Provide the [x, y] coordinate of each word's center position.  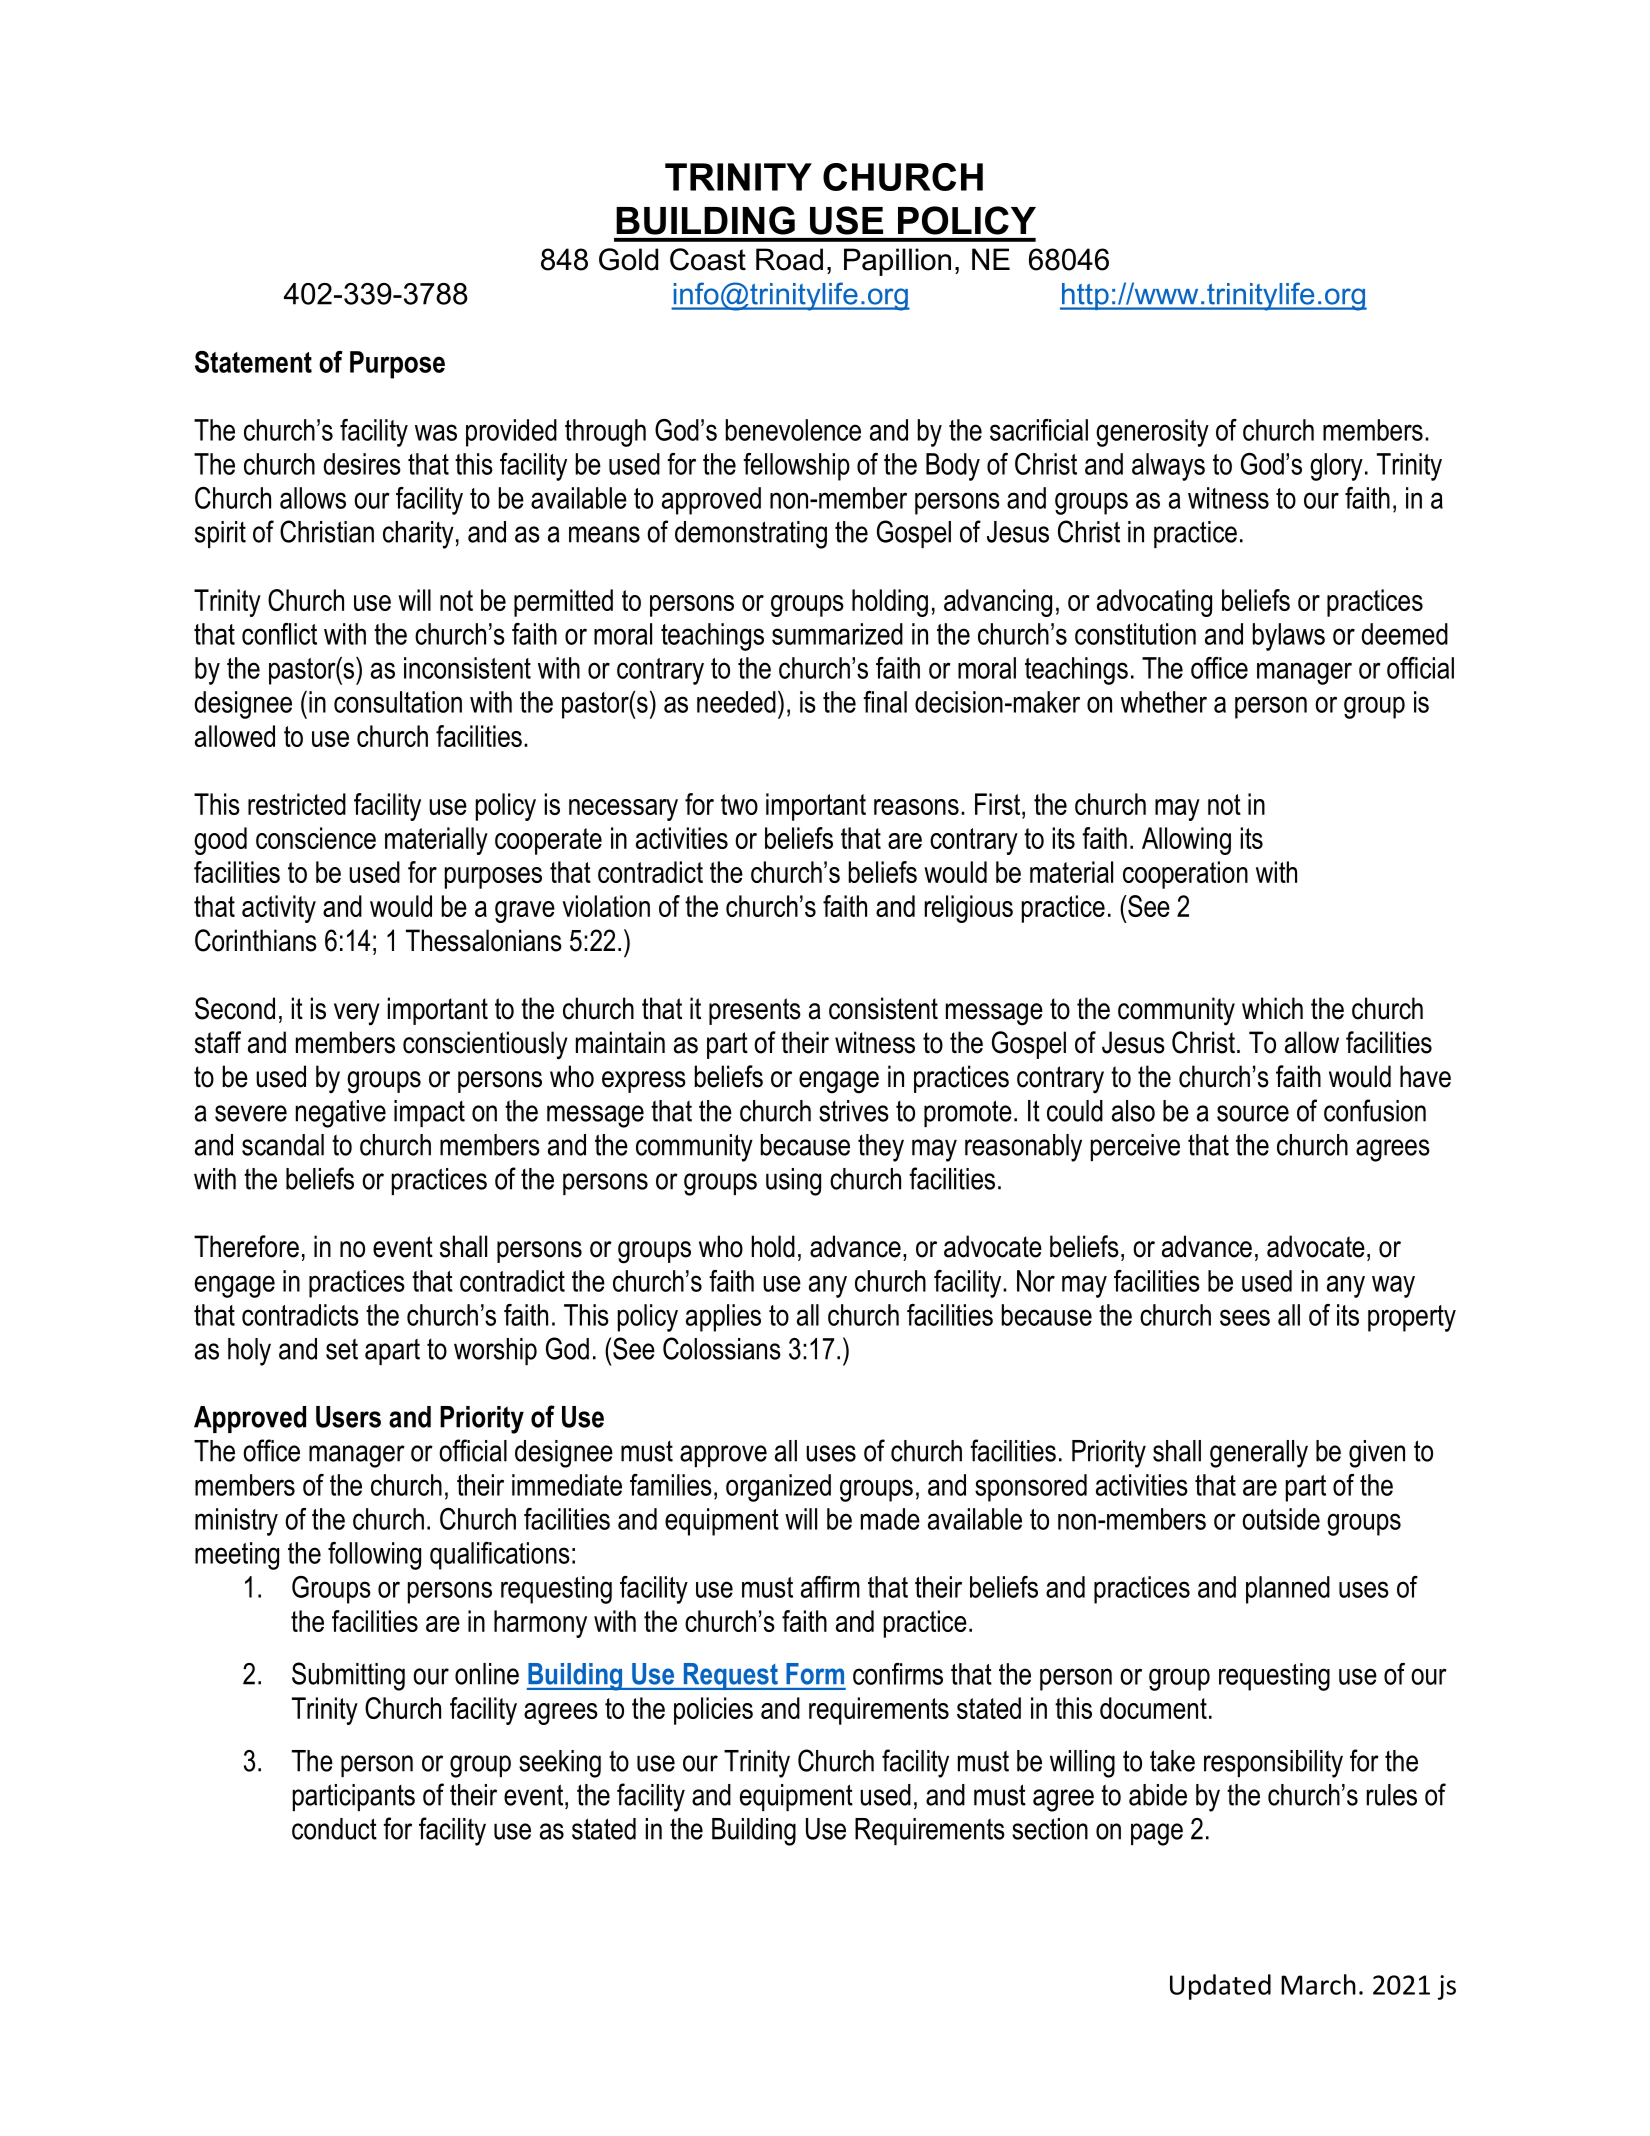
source [1253, 1113]
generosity [1152, 433]
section [1050, 1829]
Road [789, 259]
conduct [334, 1829]
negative [341, 1114]
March [1318, 1984]
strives [854, 1111]
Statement [253, 362]
